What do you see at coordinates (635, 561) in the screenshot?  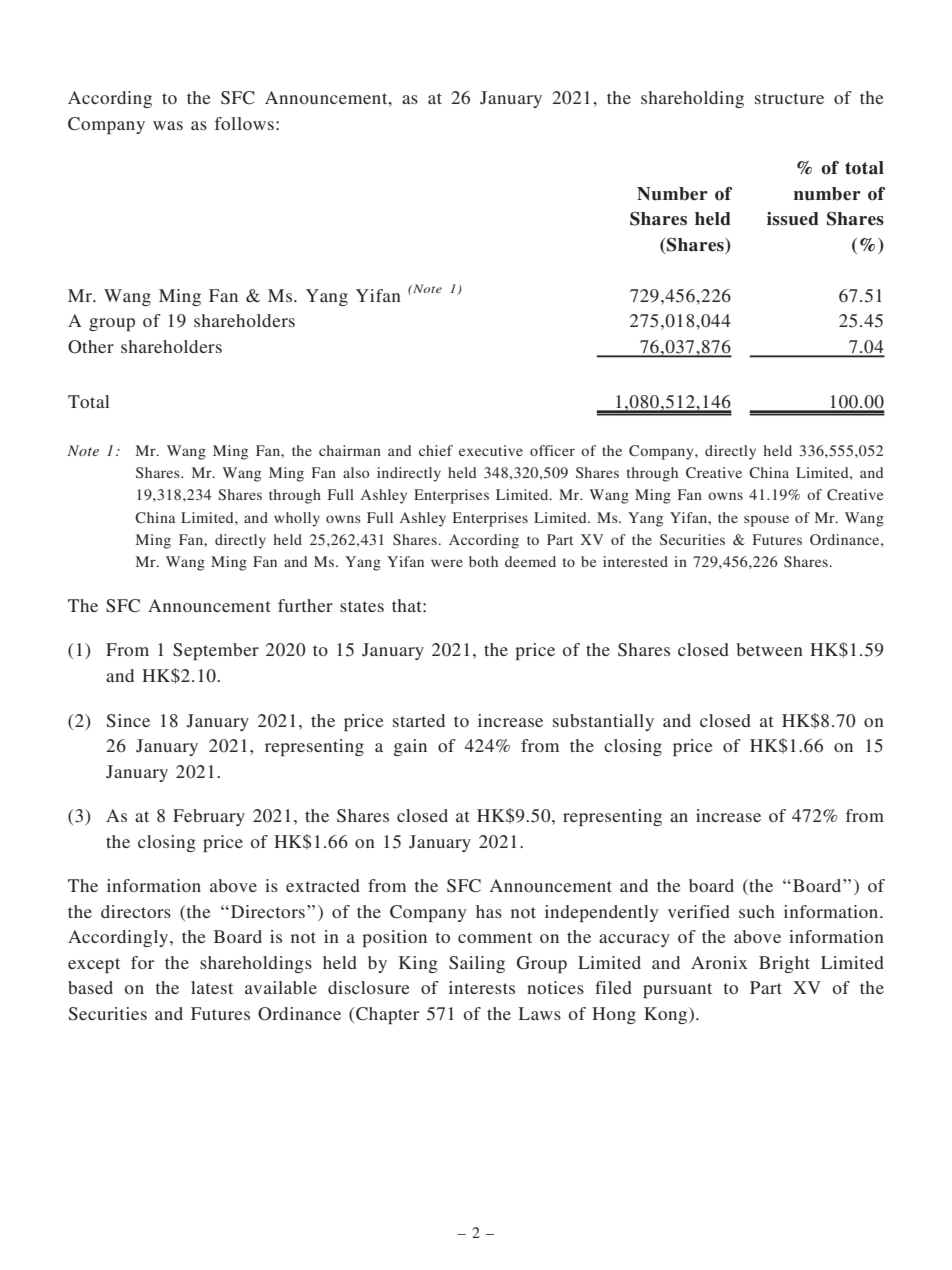 I see `interested` at bounding box center [635, 561].
